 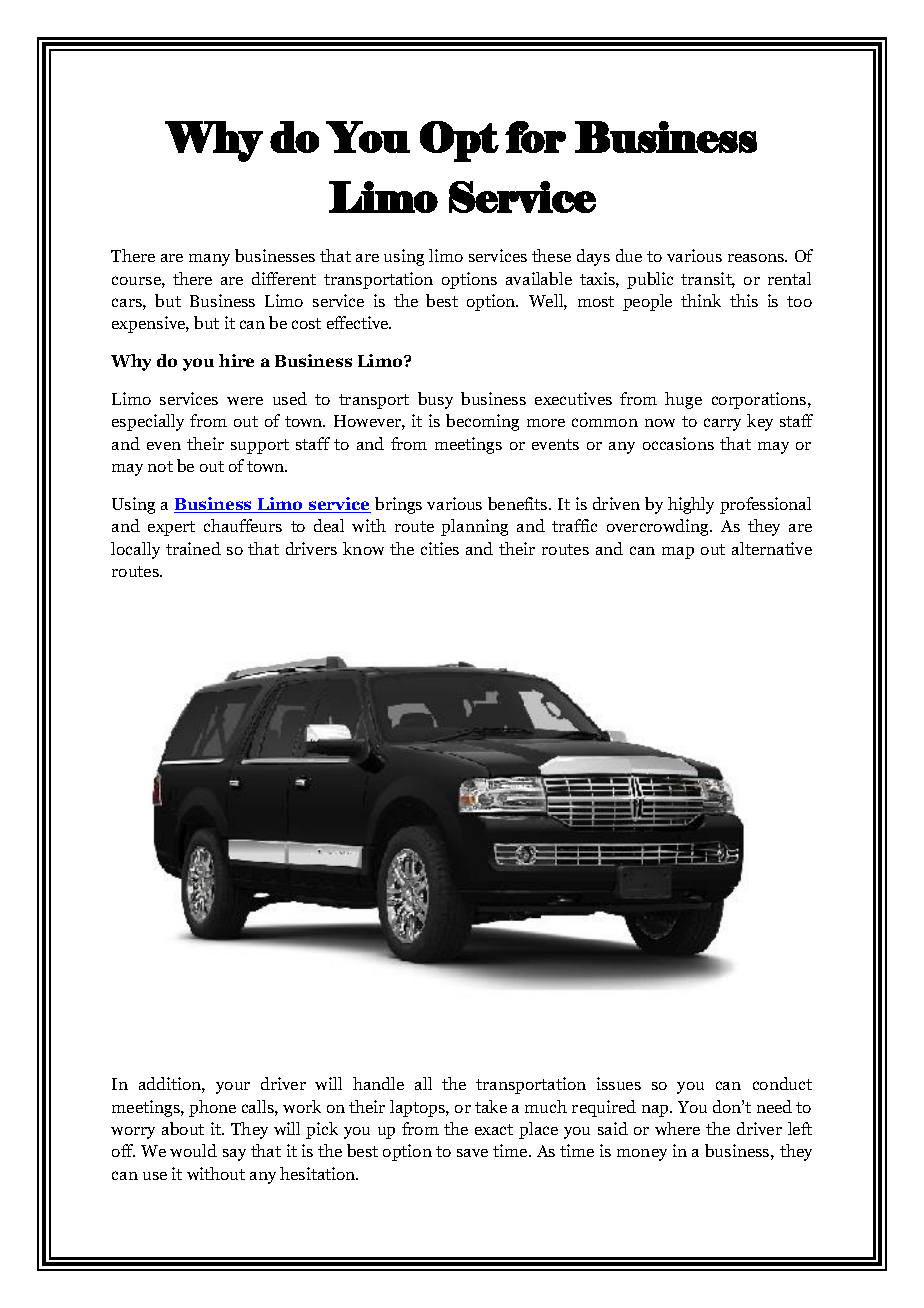 What do you see at coordinates (209, 260) in the screenshot?
I see `many` at bounding box center [209, 260].
